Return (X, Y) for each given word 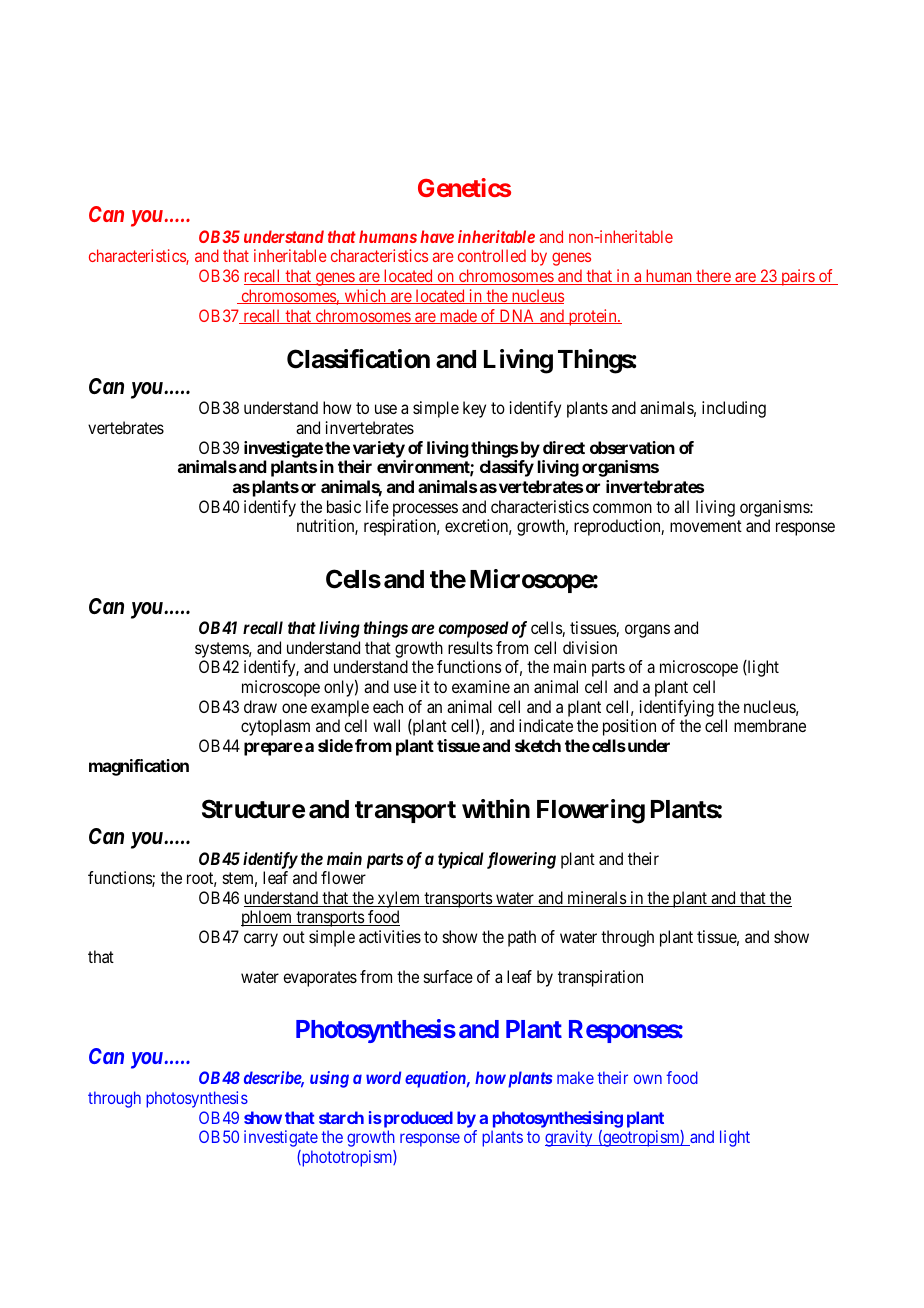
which (365, 296)
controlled (492, 255)
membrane (770, 725)
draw (260, 706)
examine (481, 686)
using (329, 1079)
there (713, 277)
